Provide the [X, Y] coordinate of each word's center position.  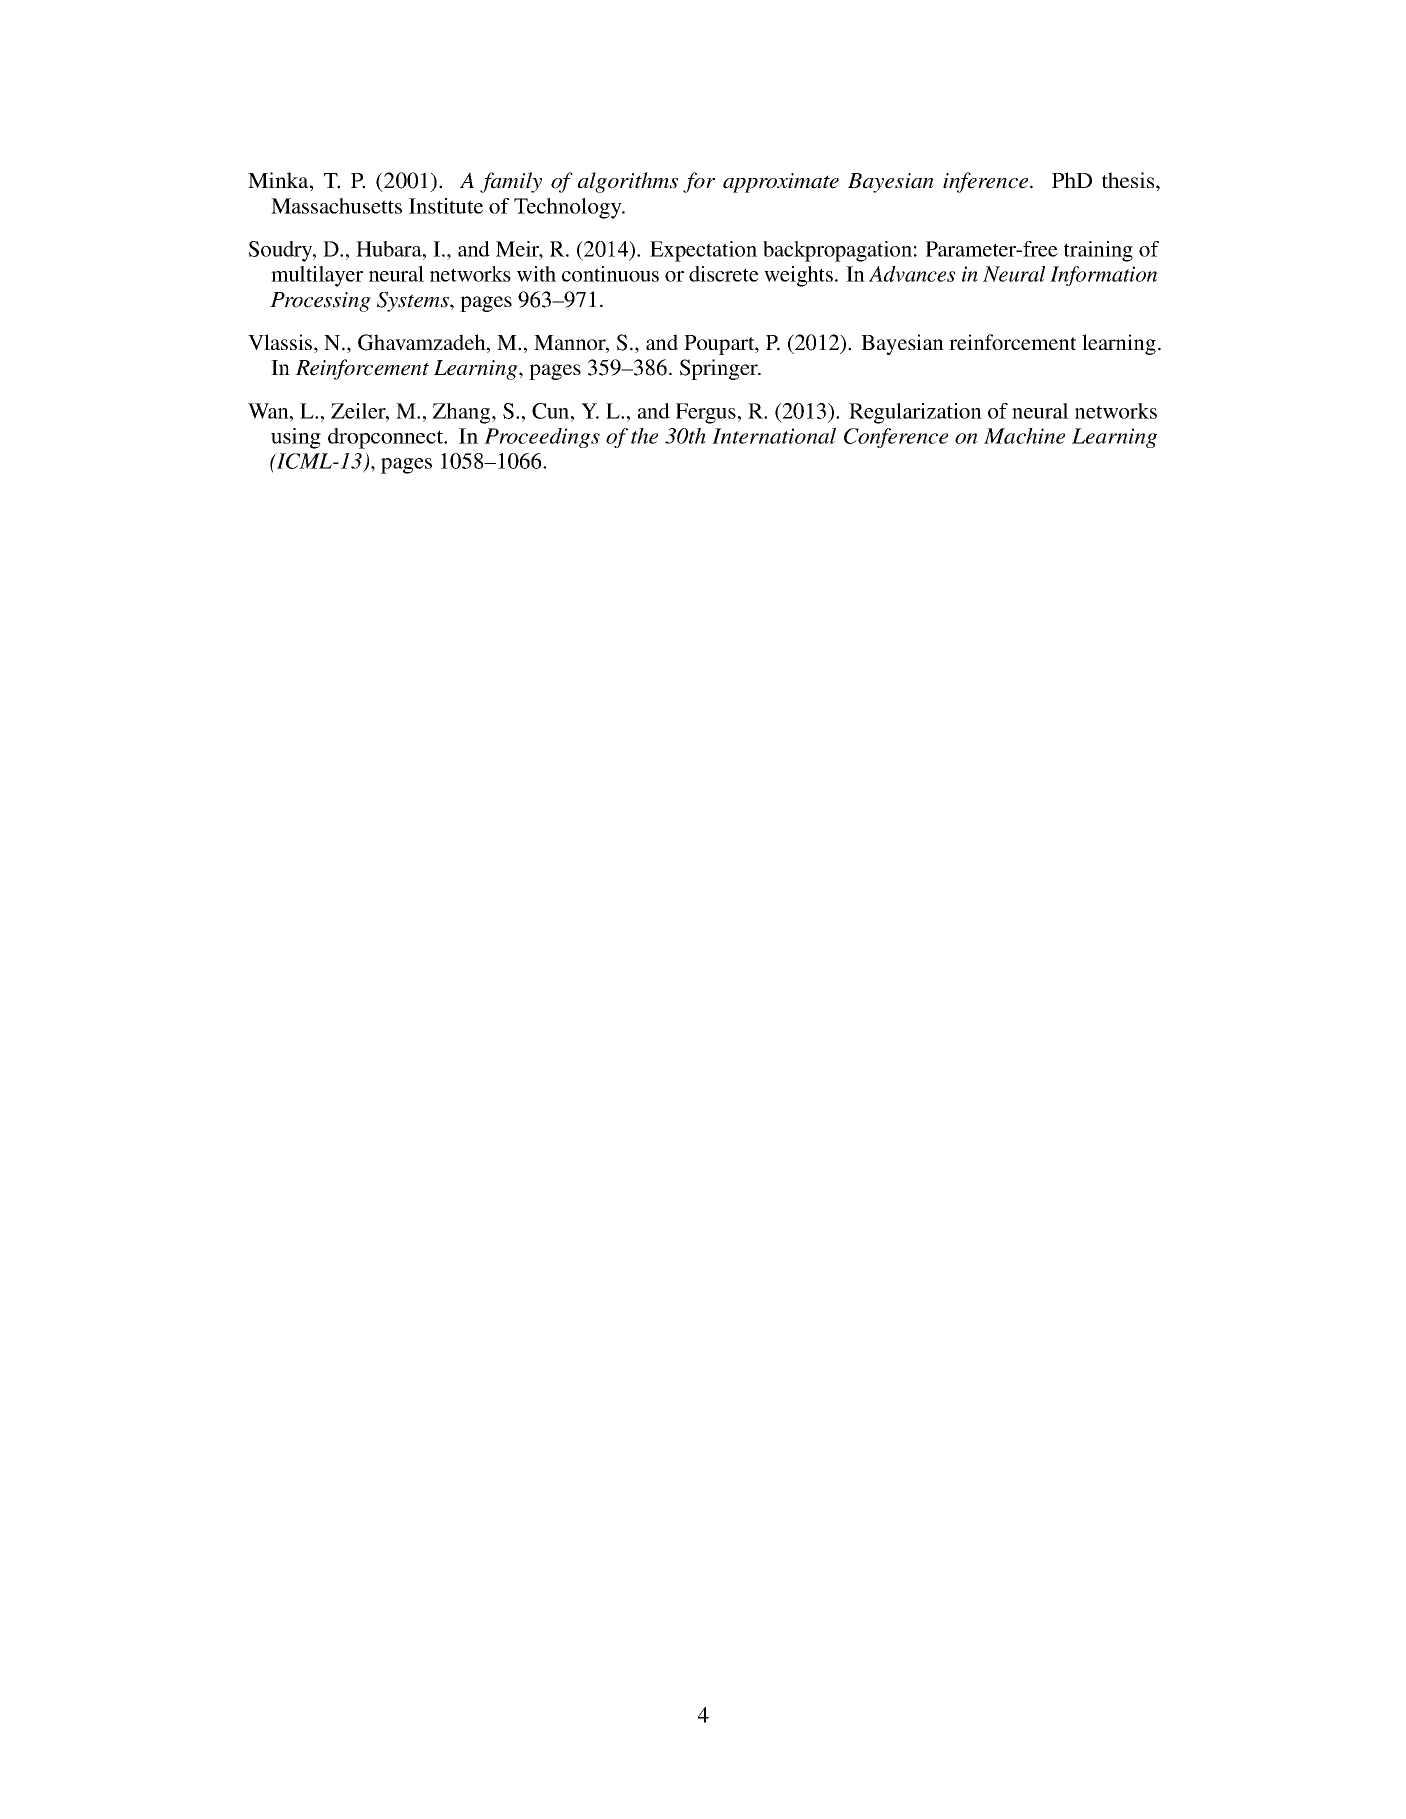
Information [1103, 276]
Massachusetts [336, 206]
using [296, 438]
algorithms [628, 182]
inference [985, 182]
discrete [724, 274]
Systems [414, 301]
